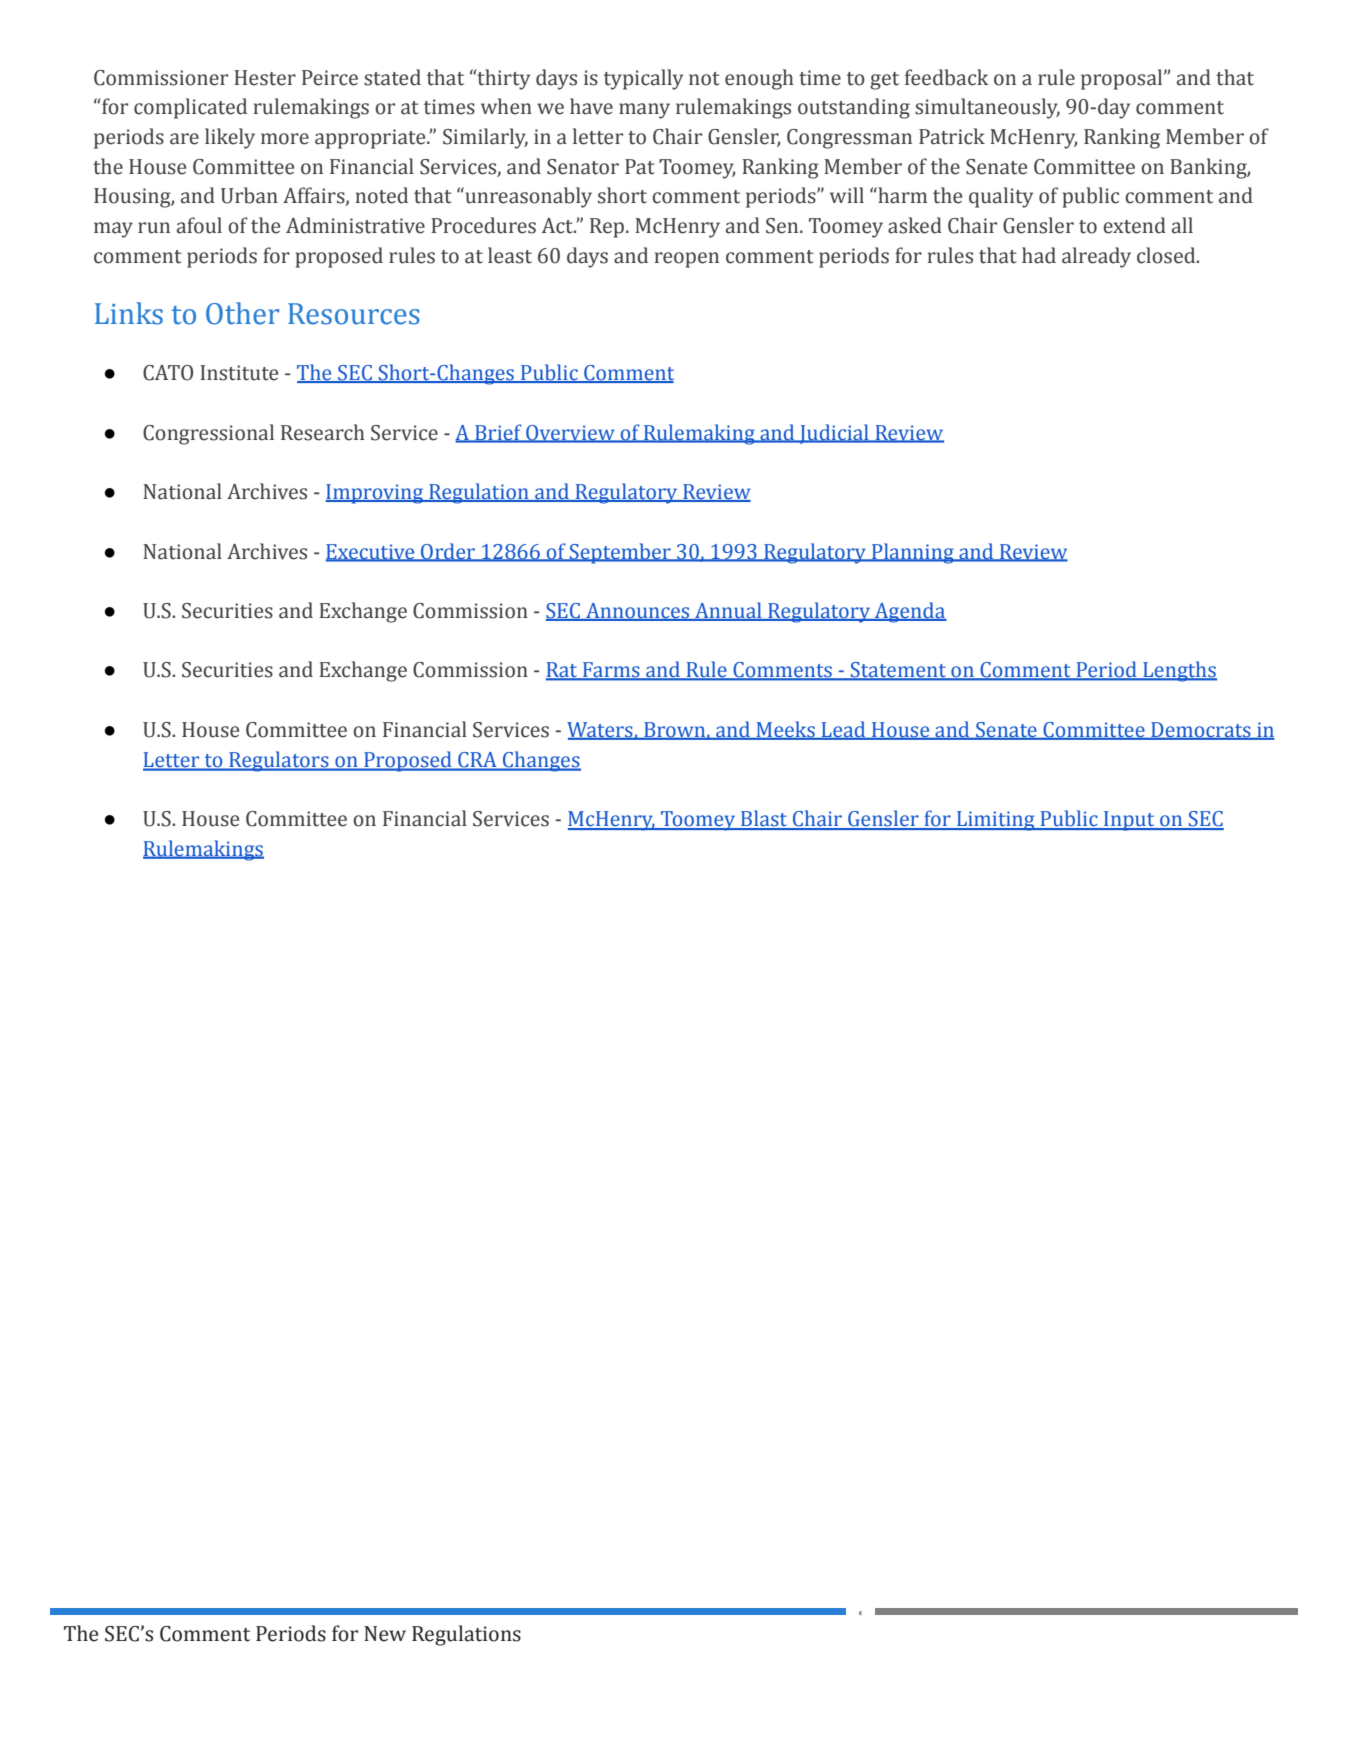  I want to click on many, so click(644, 111).
